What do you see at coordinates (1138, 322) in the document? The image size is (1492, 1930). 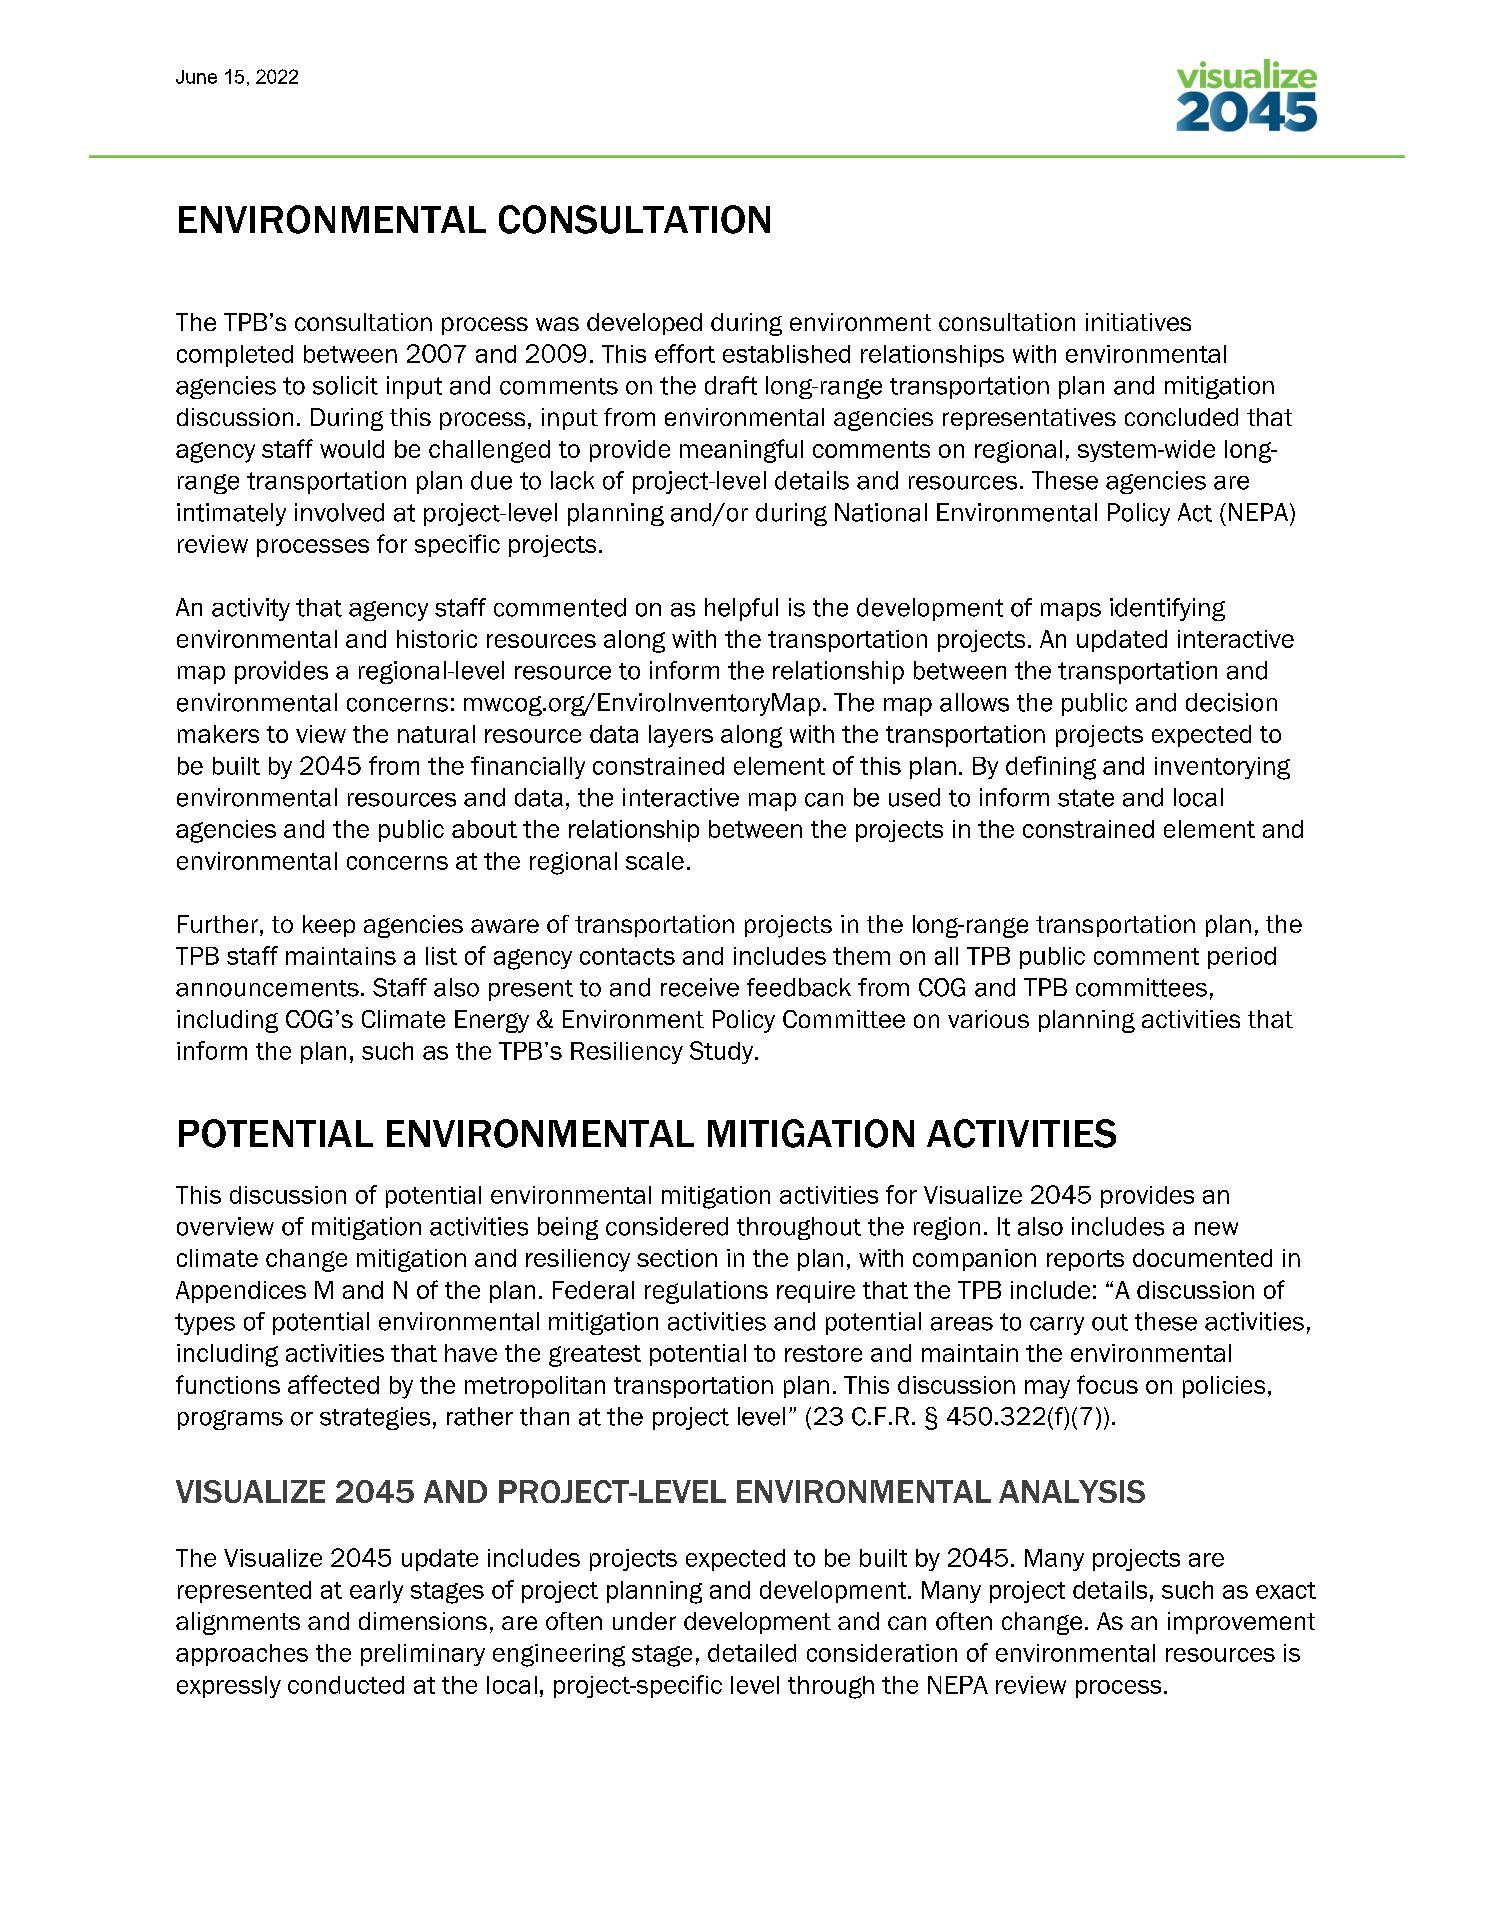 I see `initiatives` at bounding box center [1138, 322].
